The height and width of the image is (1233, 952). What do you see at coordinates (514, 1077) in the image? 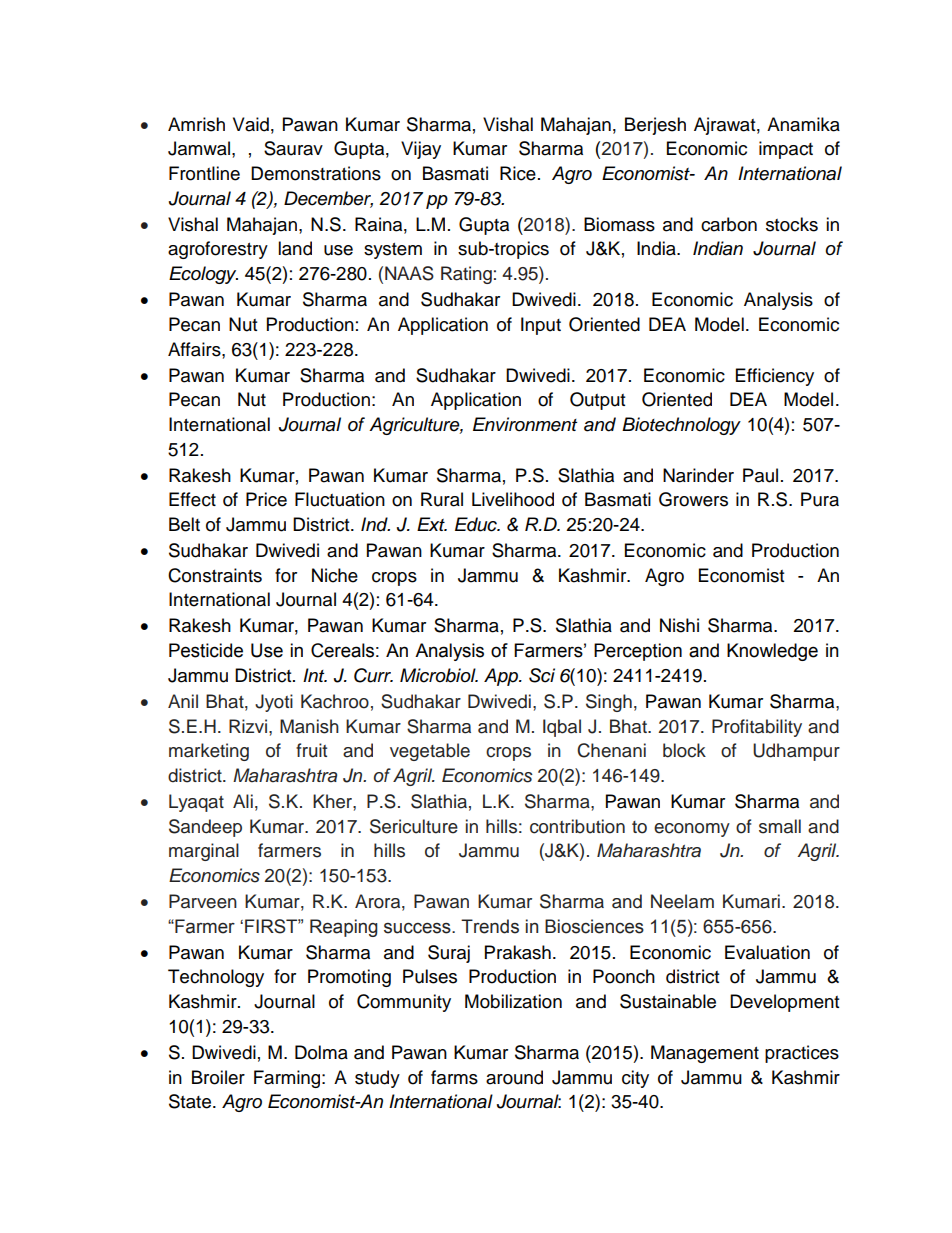
I see `around` at bounding box center [514, 1077].
